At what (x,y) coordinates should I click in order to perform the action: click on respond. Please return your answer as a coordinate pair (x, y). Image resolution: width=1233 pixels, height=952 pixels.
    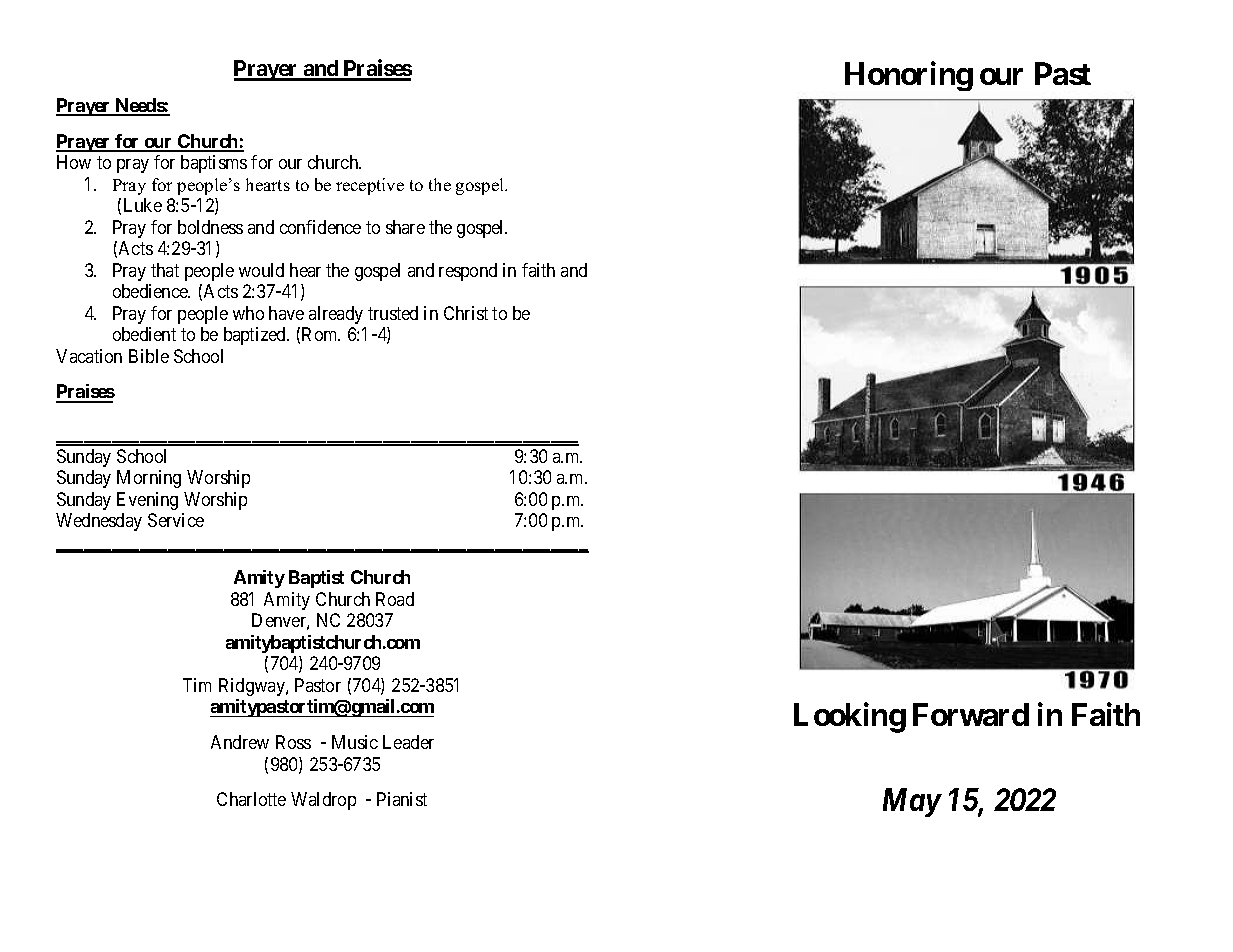
    Looking at the image, I should click on (468, 272).
